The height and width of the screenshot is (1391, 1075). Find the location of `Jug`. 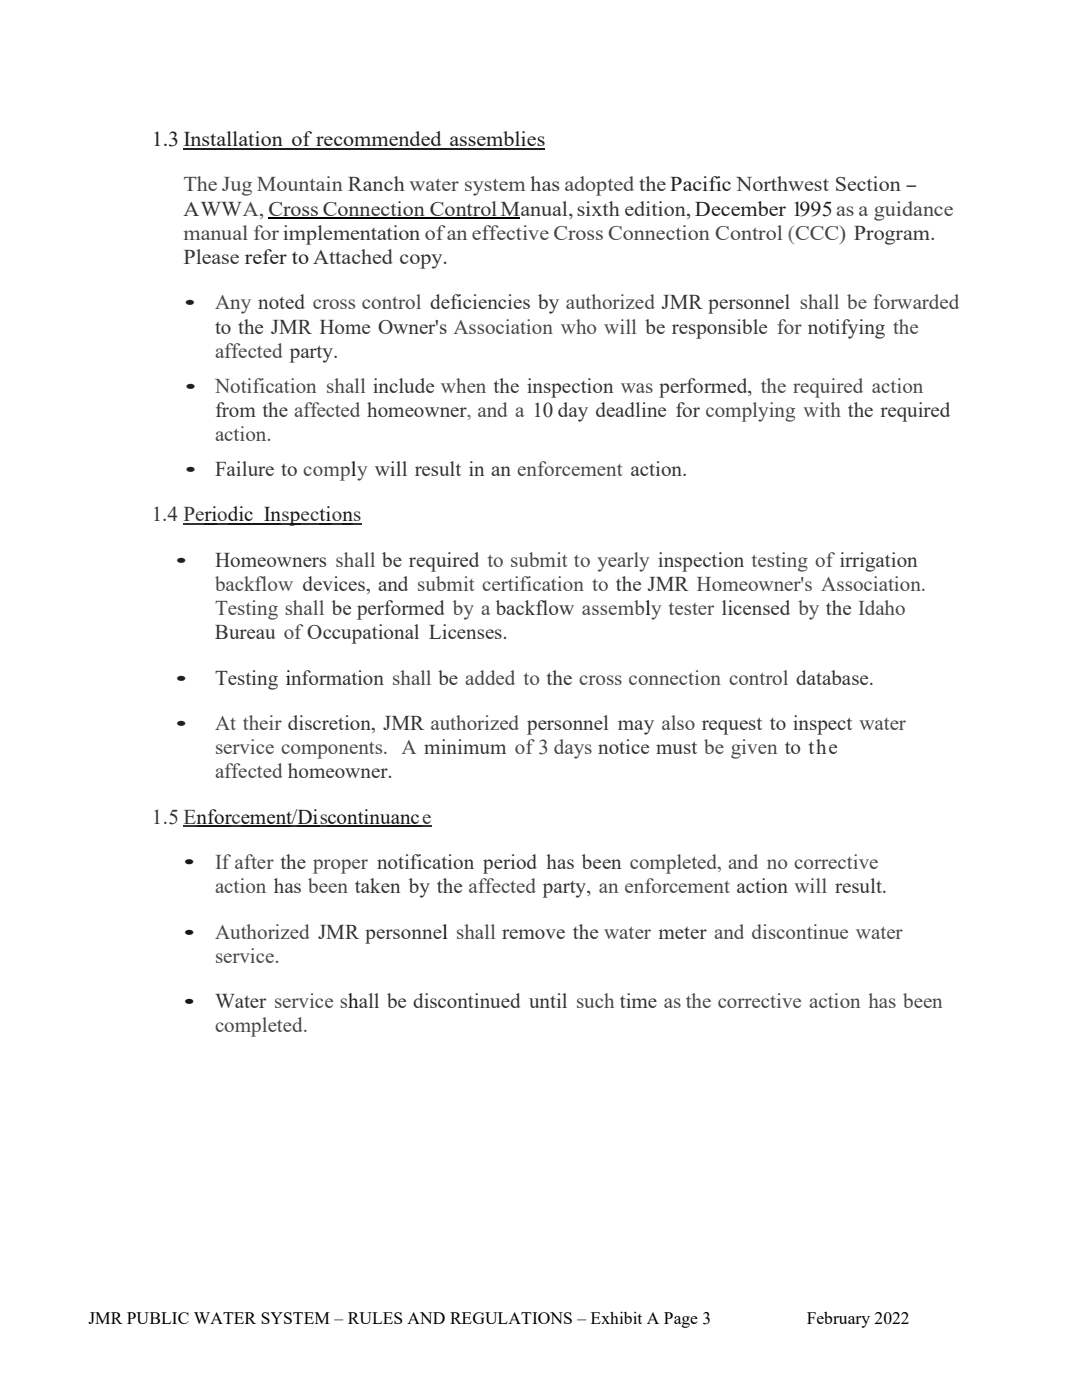

Jug is located at coordinates (237, 186).
